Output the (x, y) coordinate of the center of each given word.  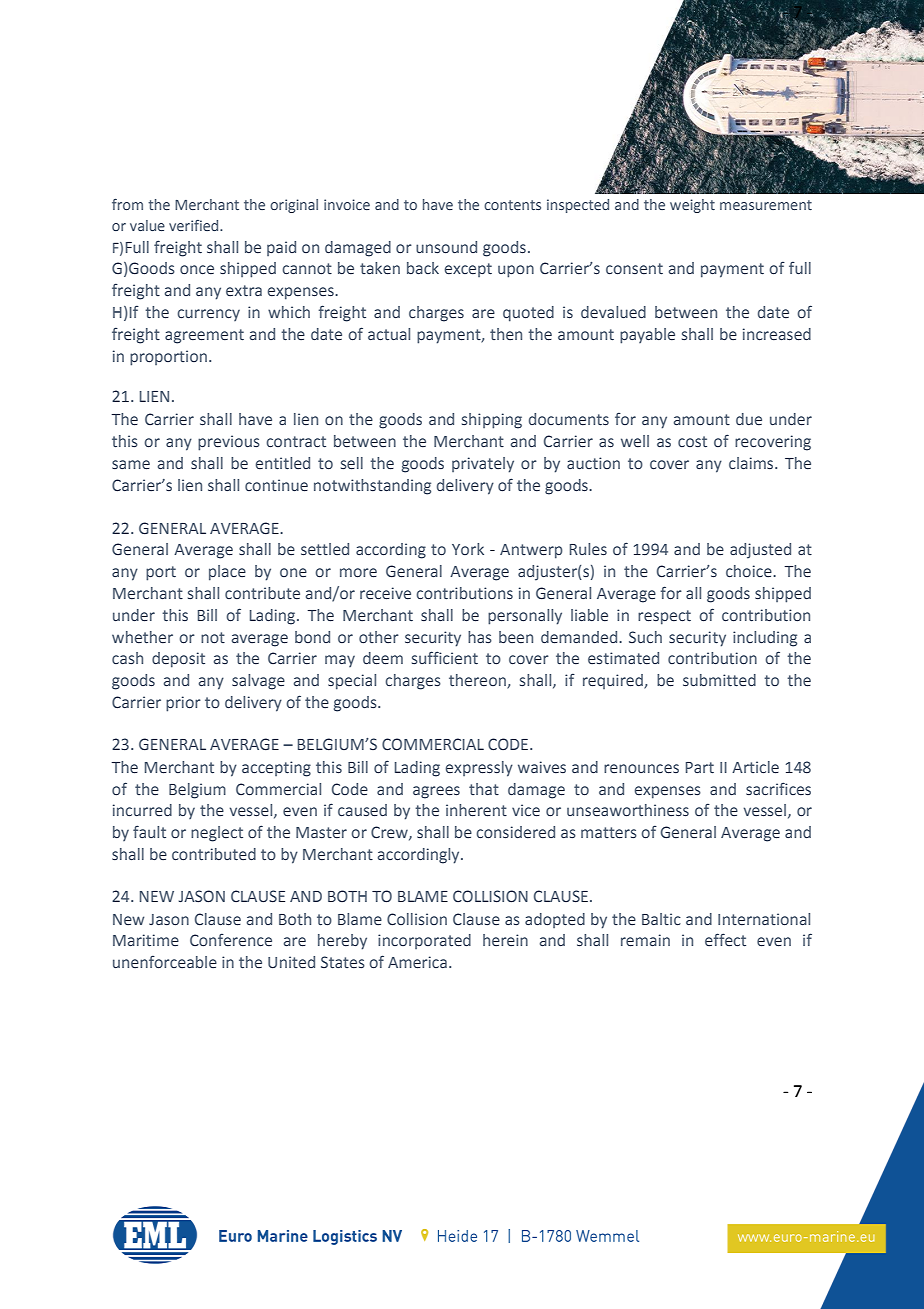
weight (692, 206)
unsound (446, 247)
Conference (231, 940)
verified (195, 225)
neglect (217, 834)
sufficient (445, 658)
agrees (436, 792)
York (468, 549)
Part (700, 768)
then (506, 334)
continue (276, 485)
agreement (204, 336)
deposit (178, 660)
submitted (719, 680)
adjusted (760, 551)
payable (647, 336)
